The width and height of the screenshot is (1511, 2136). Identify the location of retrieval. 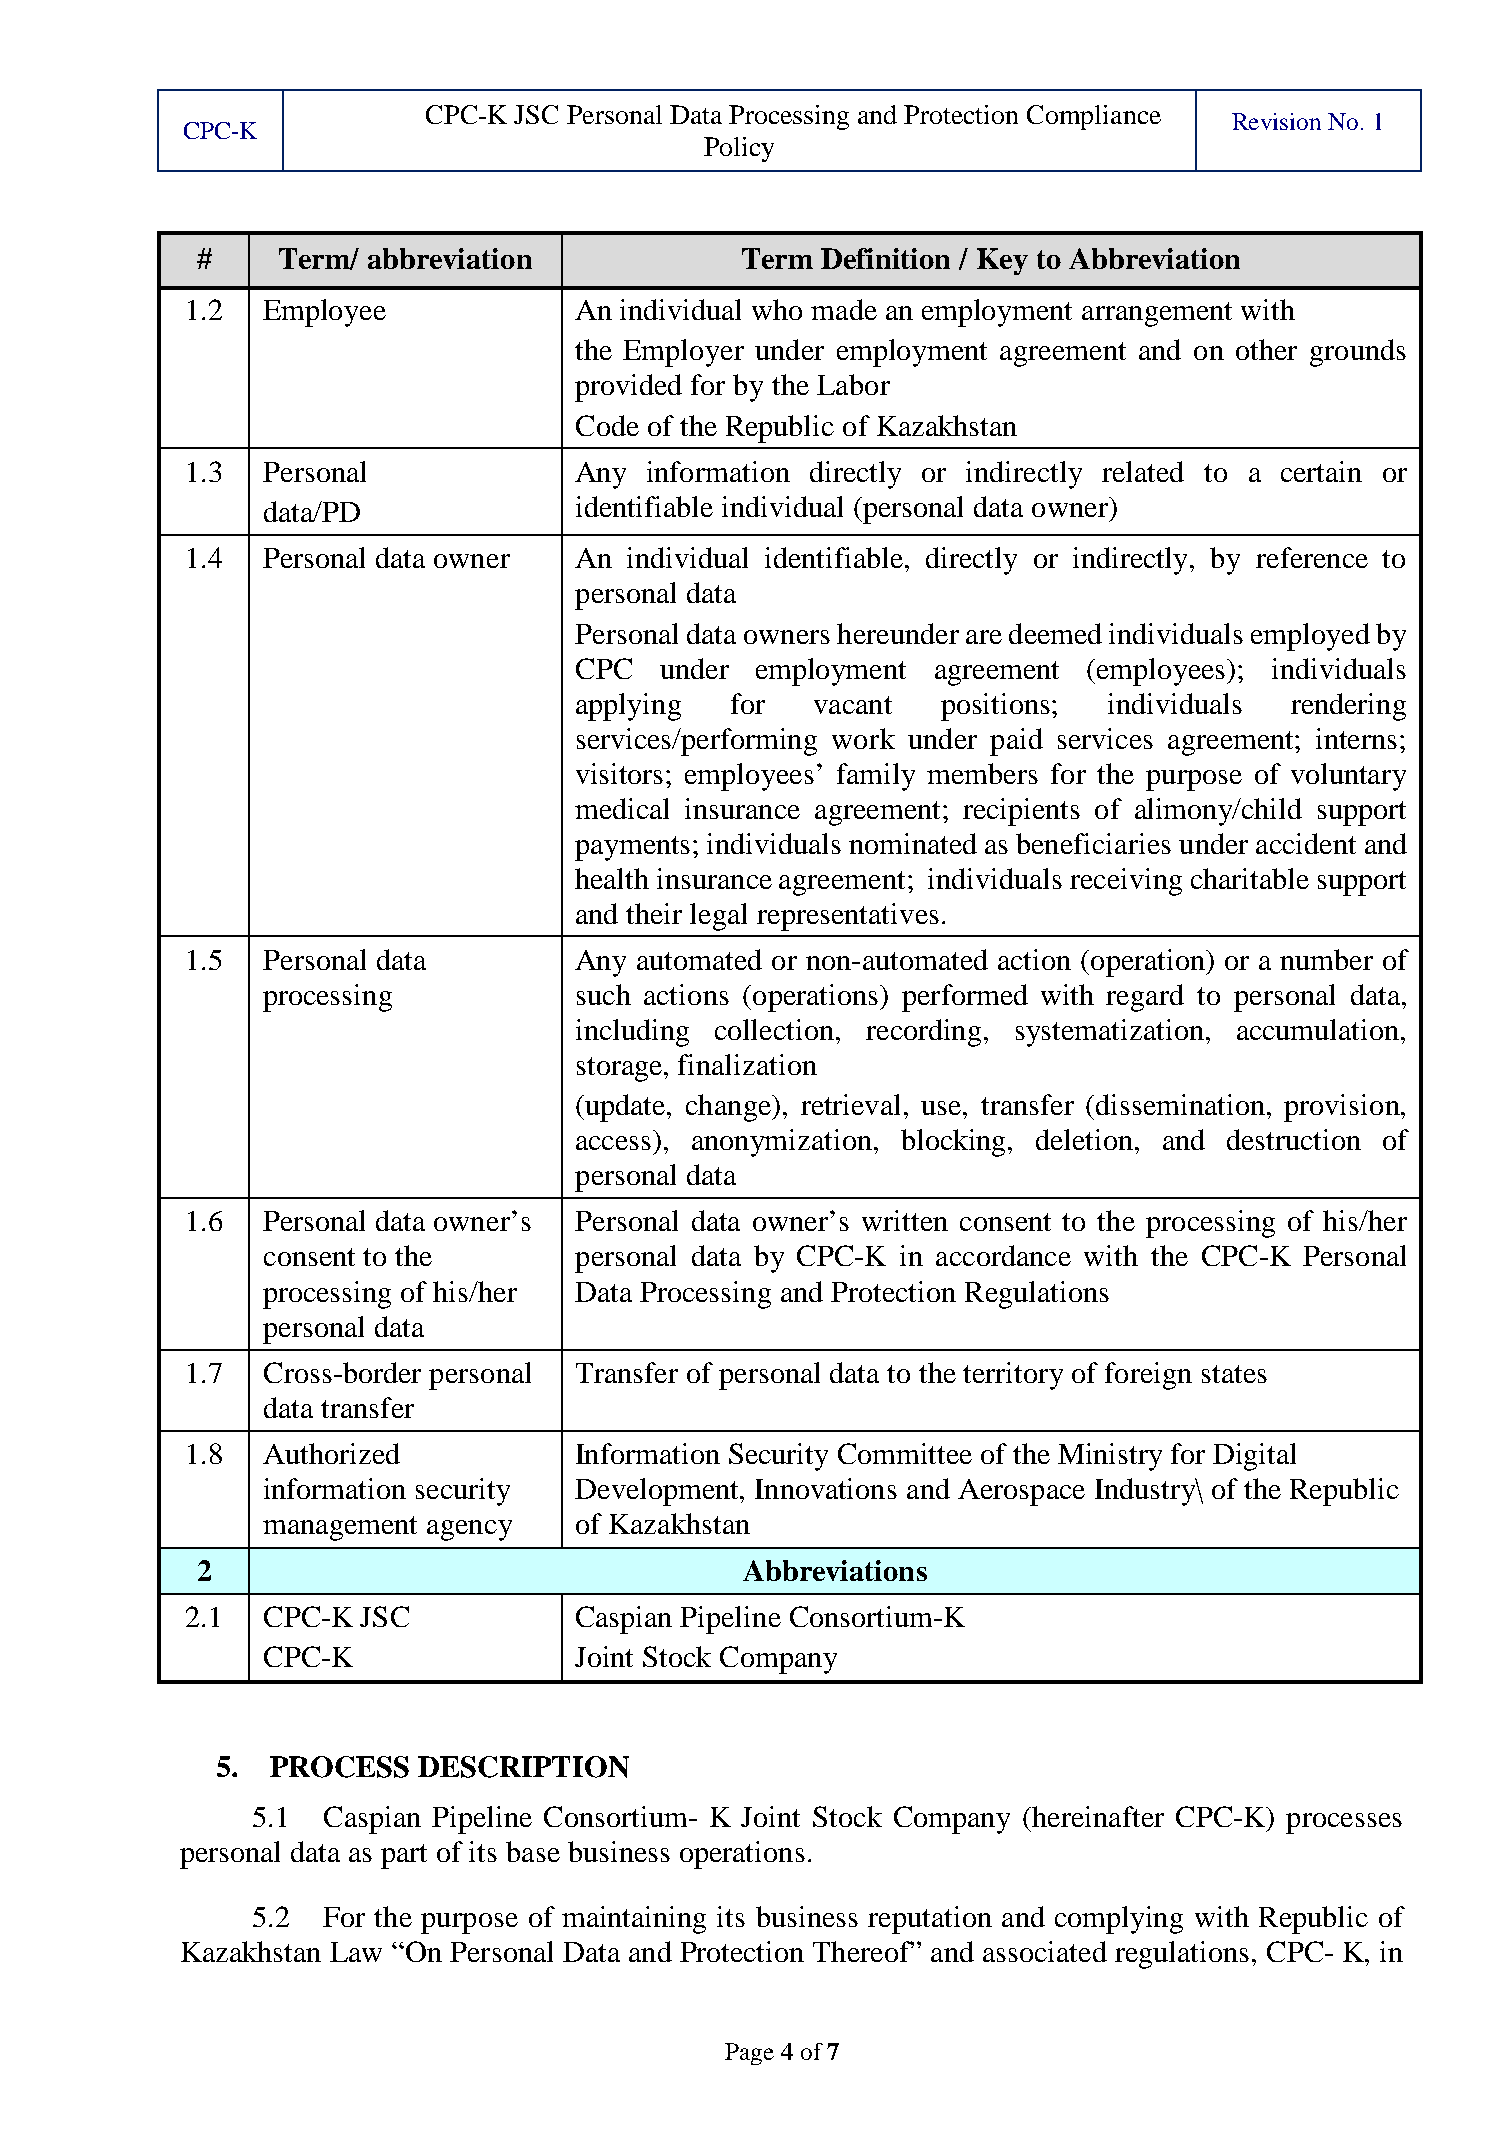
(853, 1104).
